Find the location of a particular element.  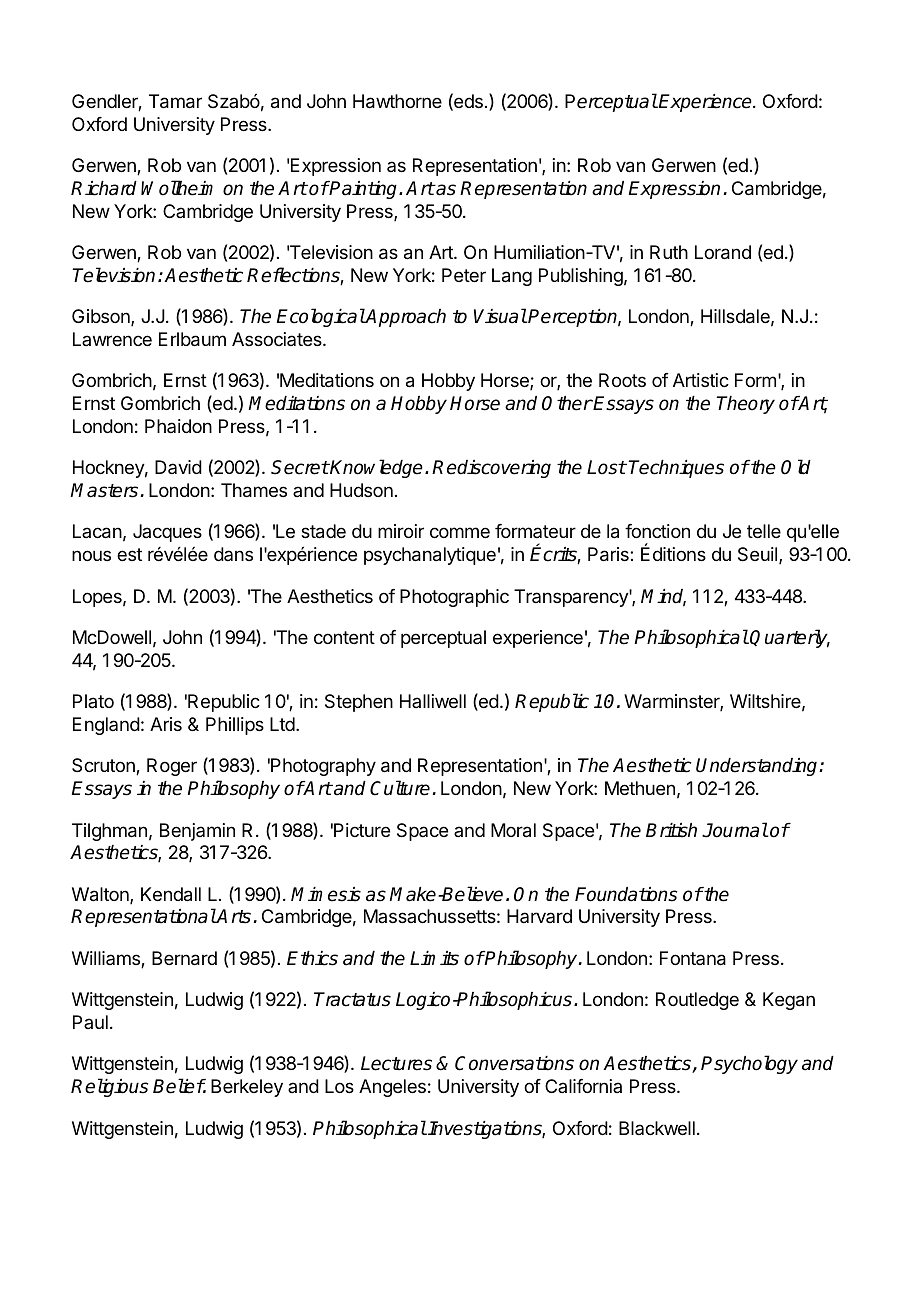

Angeles is located at coordinates (392, 1088).
